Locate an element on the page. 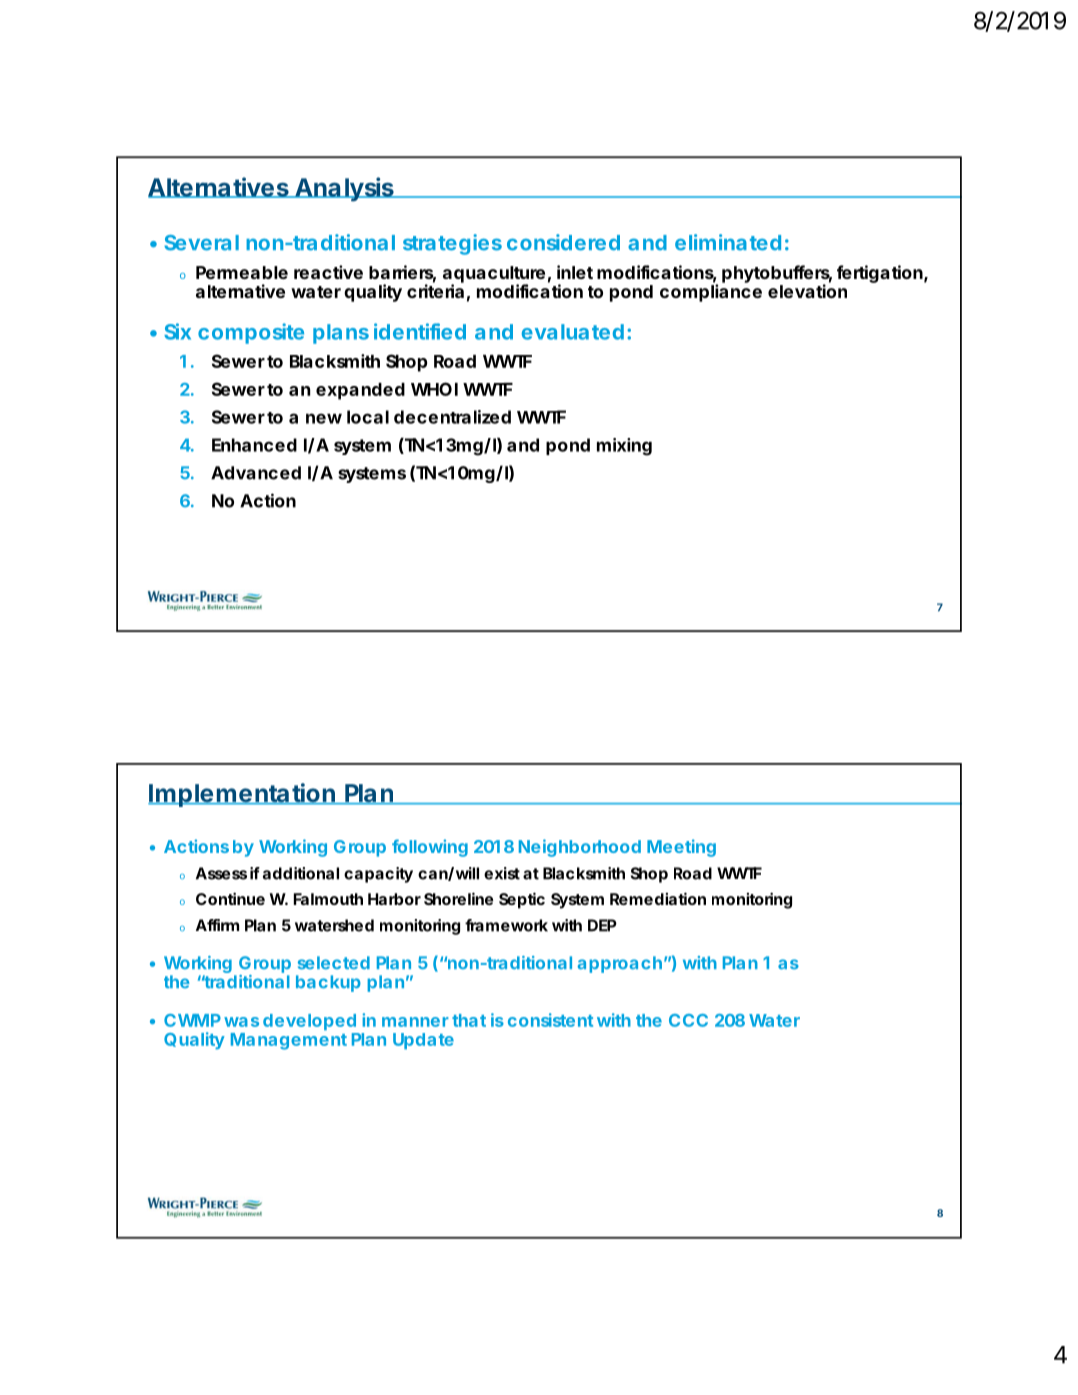 Image resolution: width=1078 pixels, height=1395 pixels. developed is located at coordinates (309, 1022).
